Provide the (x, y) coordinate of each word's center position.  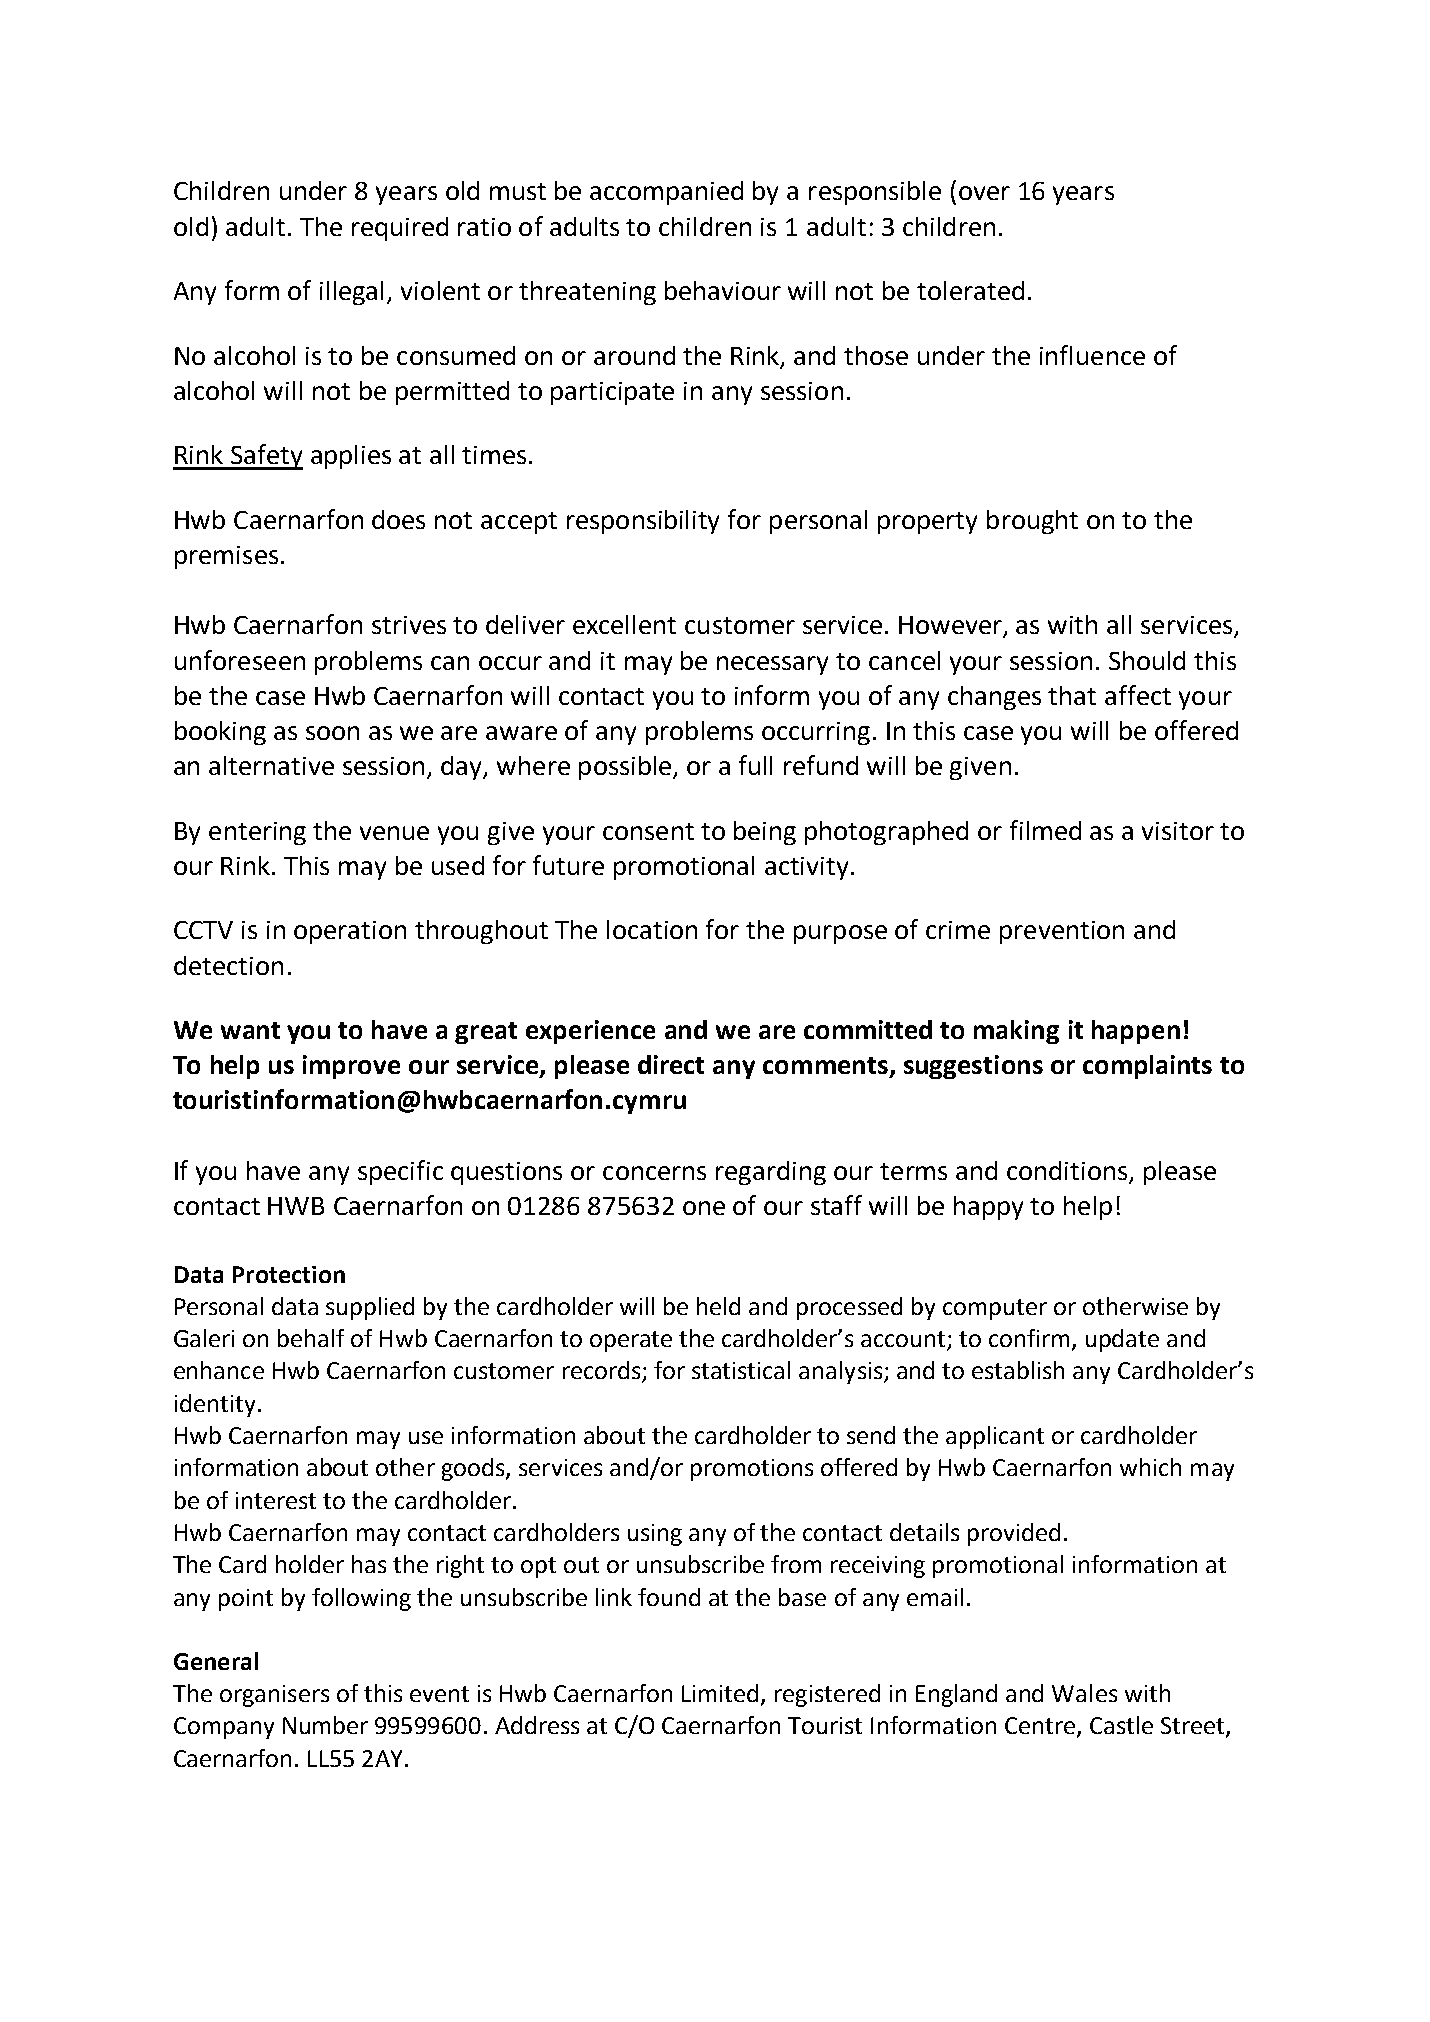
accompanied (666, 193)
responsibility (643, 522)
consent (648, 831)
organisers (274, 1696)
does (398, 519)
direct (671, 1064)
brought (1032, 522)
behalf (311, 1338)
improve (351, 1067)
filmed (1045, 830)
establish (1018, 1370)
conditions (1067, 1170)
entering (257, 833)
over (984, 193)
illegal (351, 293)
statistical (741, 1370)
